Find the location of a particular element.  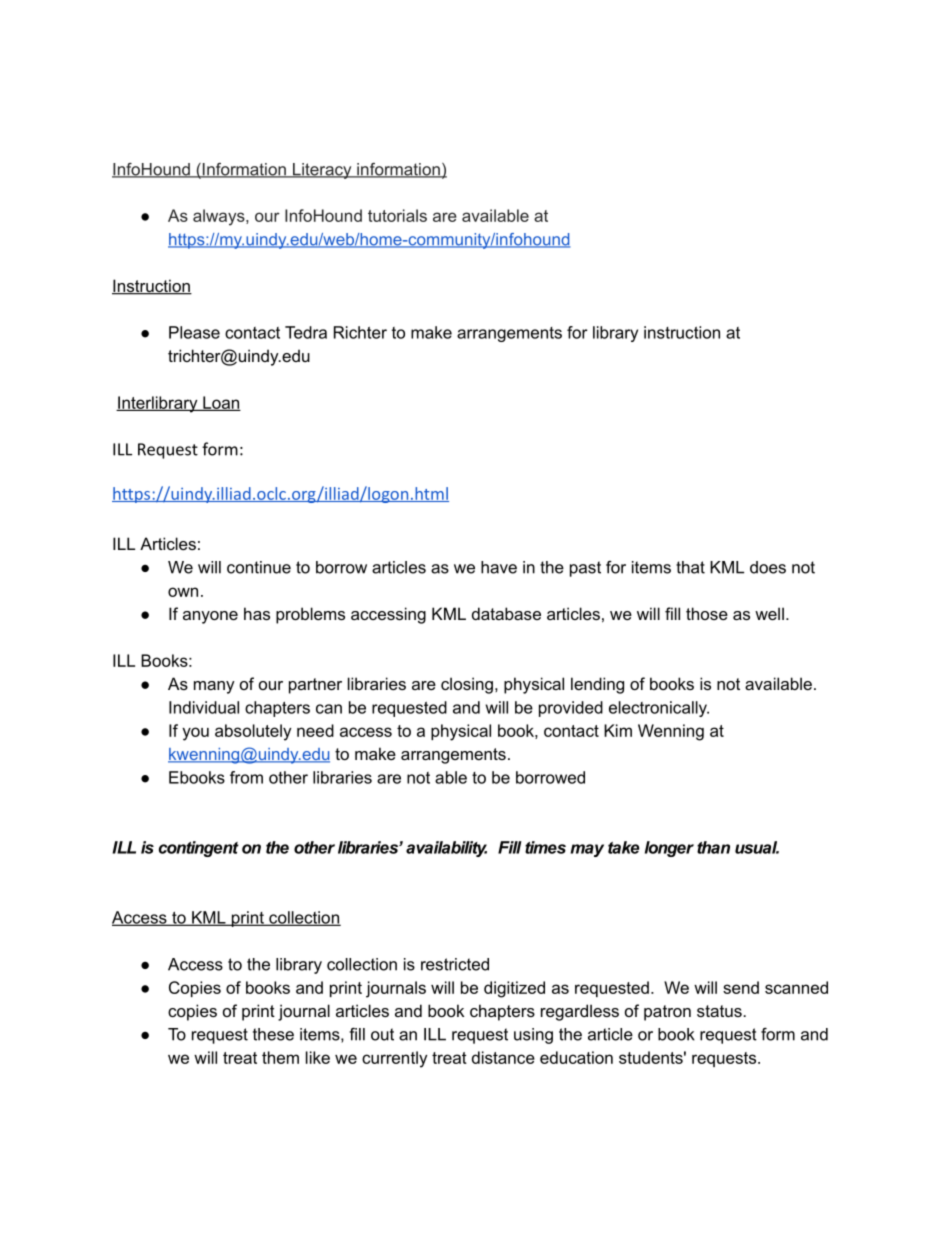

have is located at coordinates (499, 567).
